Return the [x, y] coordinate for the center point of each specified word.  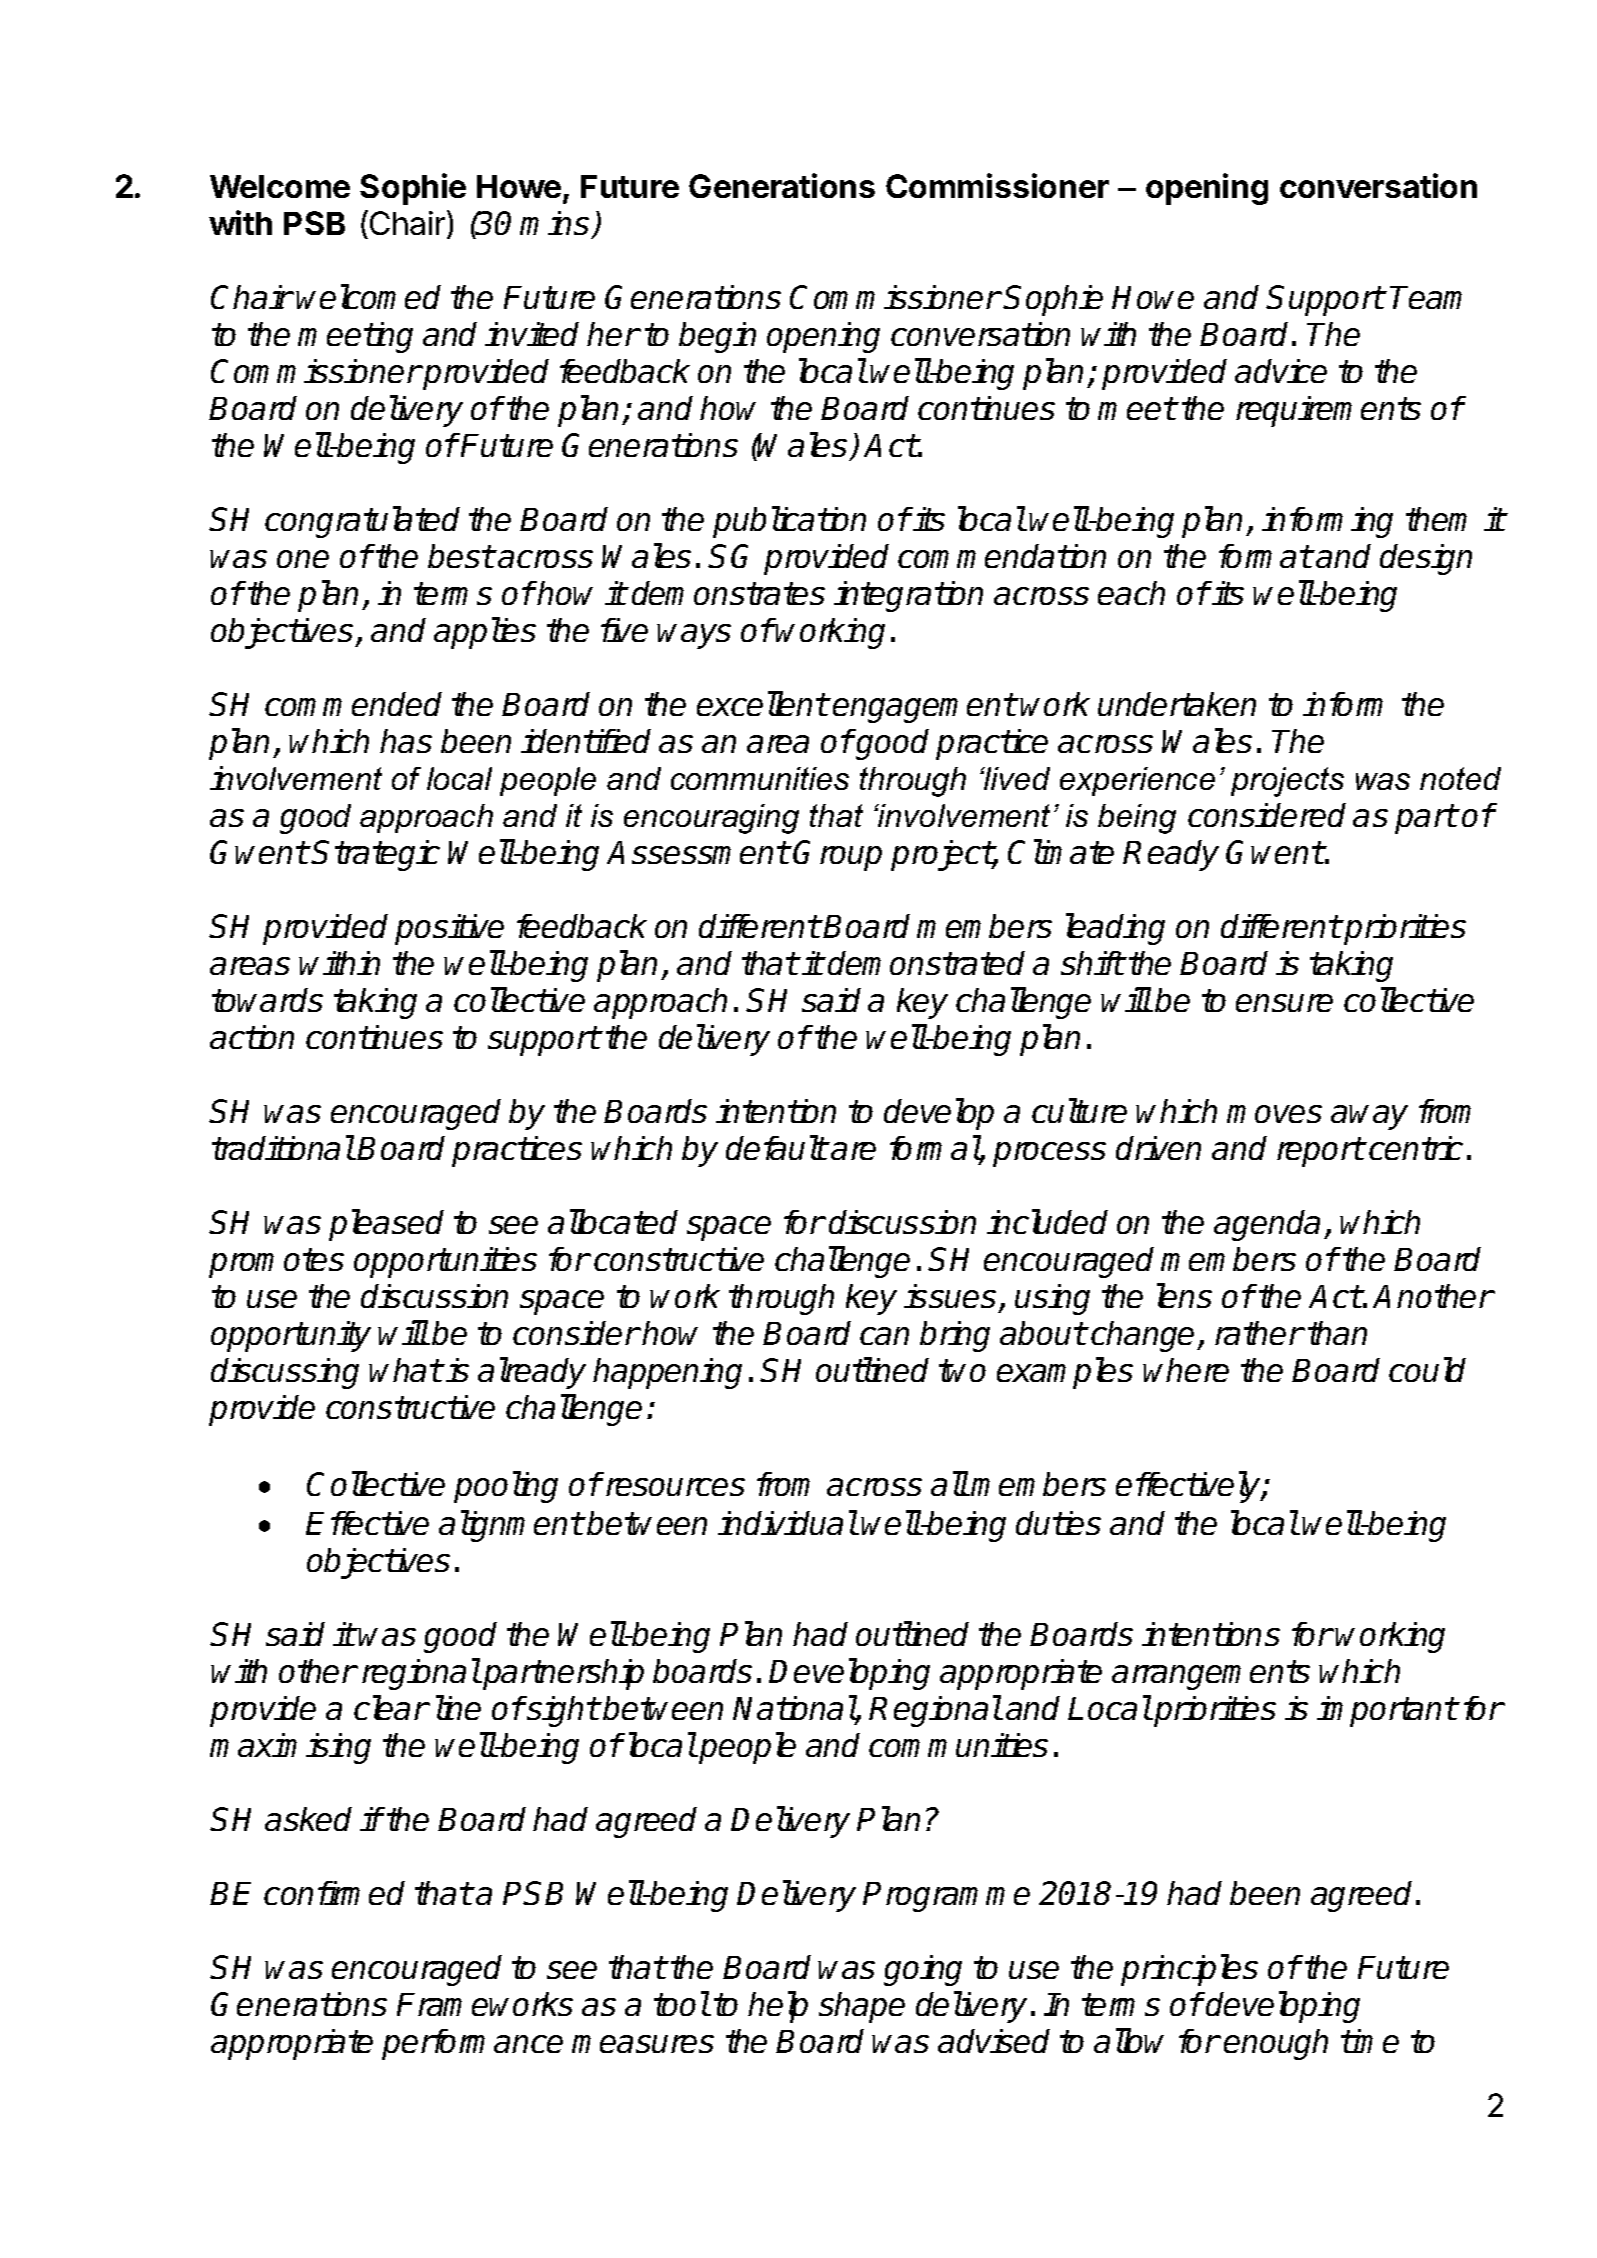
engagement [924, 708]
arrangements [1211, 1675]
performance [472, 2044]
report [1320, 1152]
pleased [386, 1225]
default [776, 1147]
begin [717, 337]
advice [1281, 371]
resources [675, 1487]
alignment [511, 1526]
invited [532, 334]
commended [353, 704]
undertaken [1177, 704]
